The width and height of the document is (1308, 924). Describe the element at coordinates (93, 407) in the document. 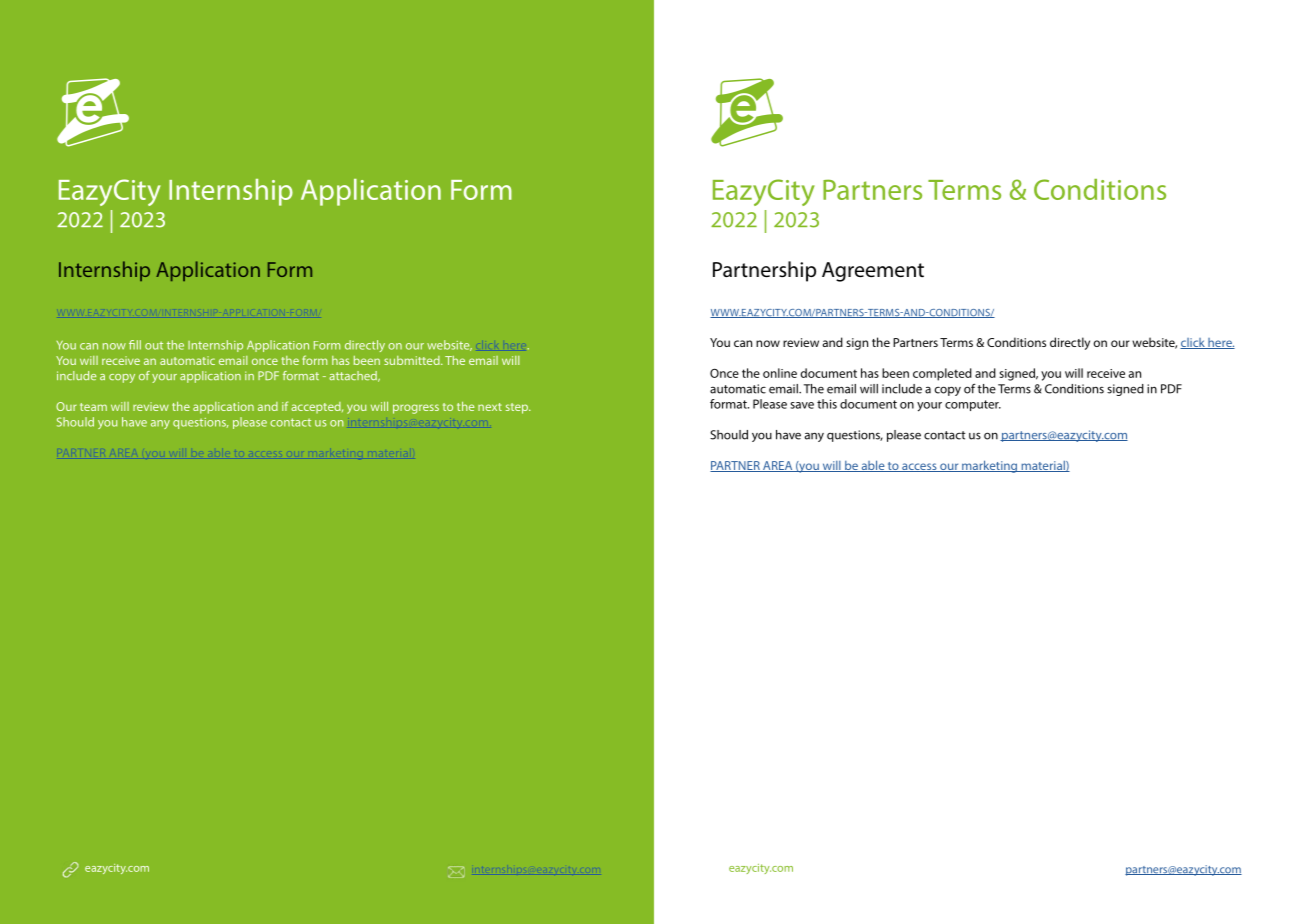

I see `team` at that location.
